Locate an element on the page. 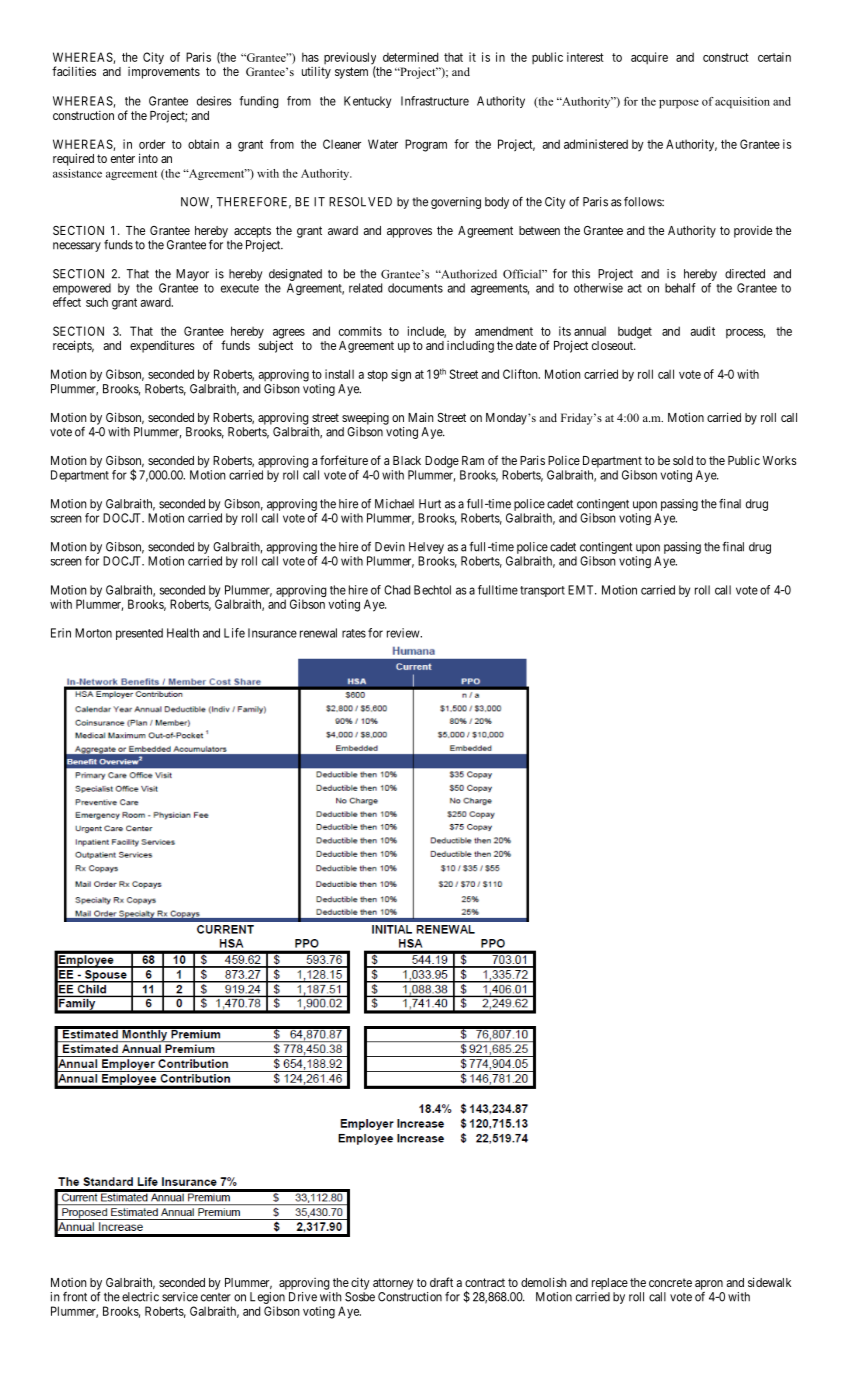 The height and width of the page is (1400, 849). improvements is located at coordinates (164, 73).
